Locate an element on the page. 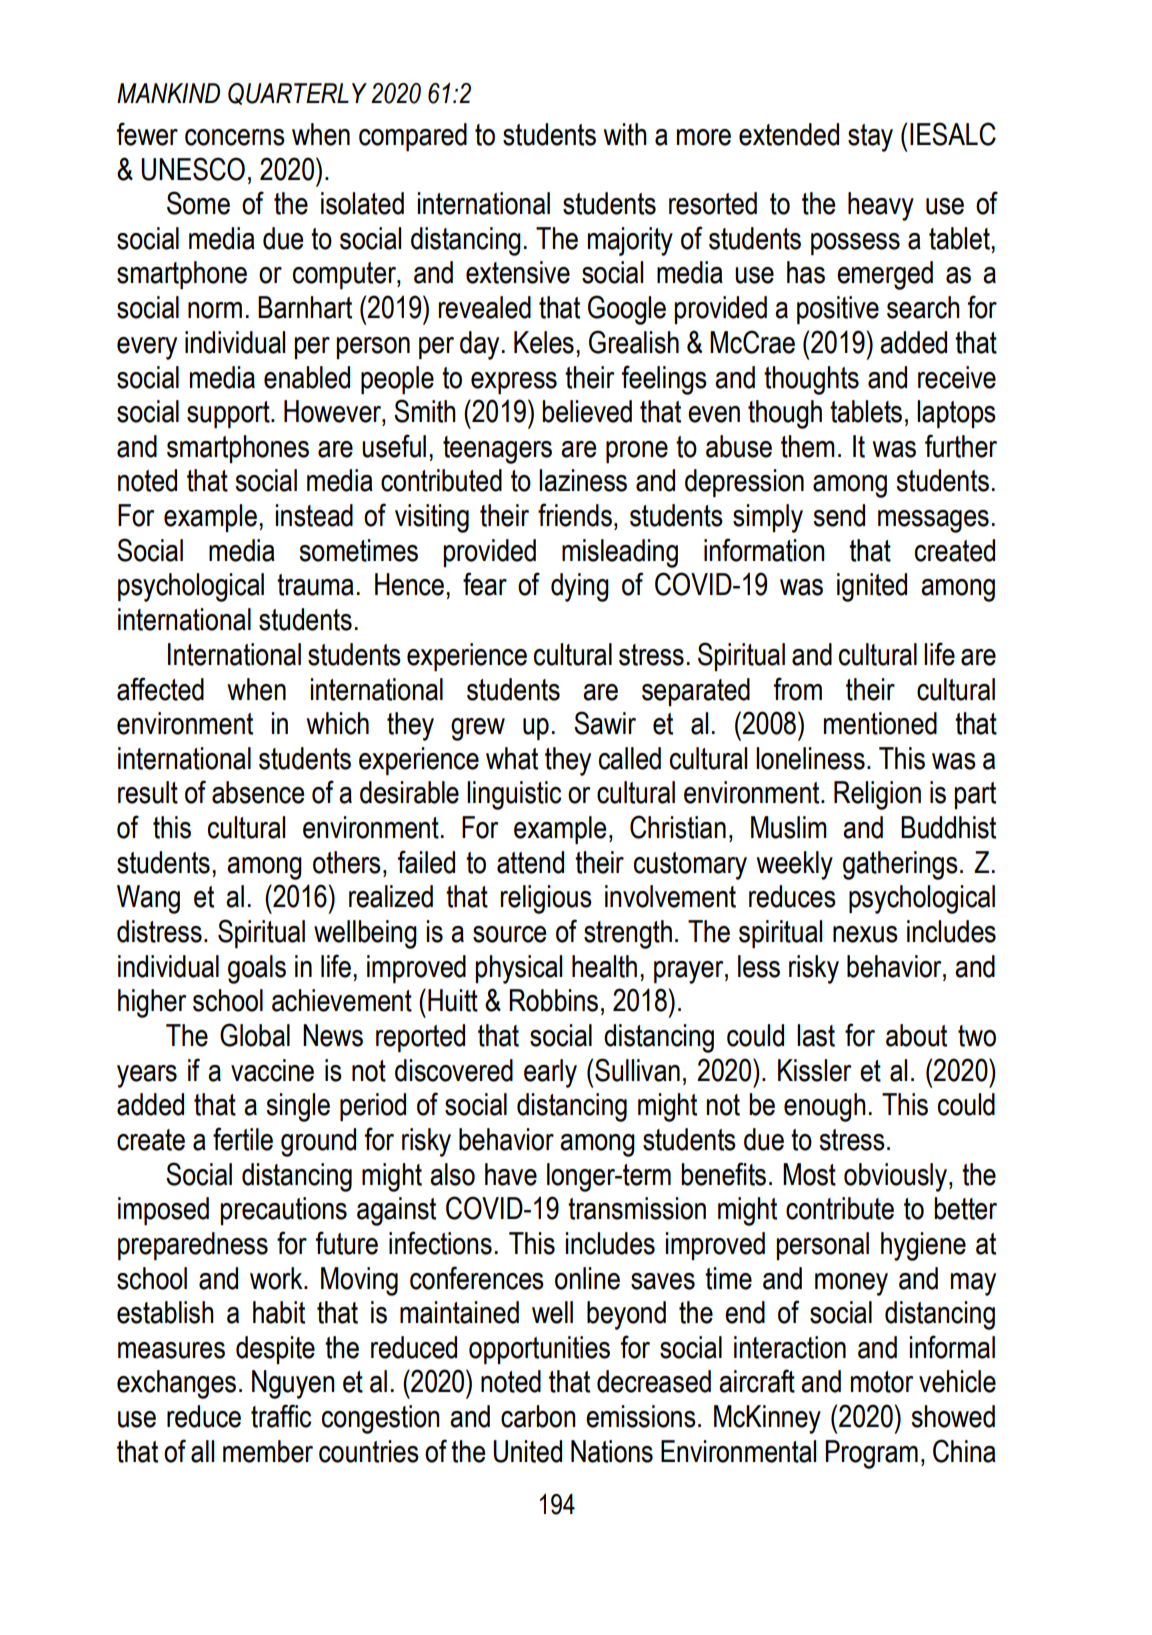 The image size is (1152, 1635). absence is located at coordinates (258, 792).
